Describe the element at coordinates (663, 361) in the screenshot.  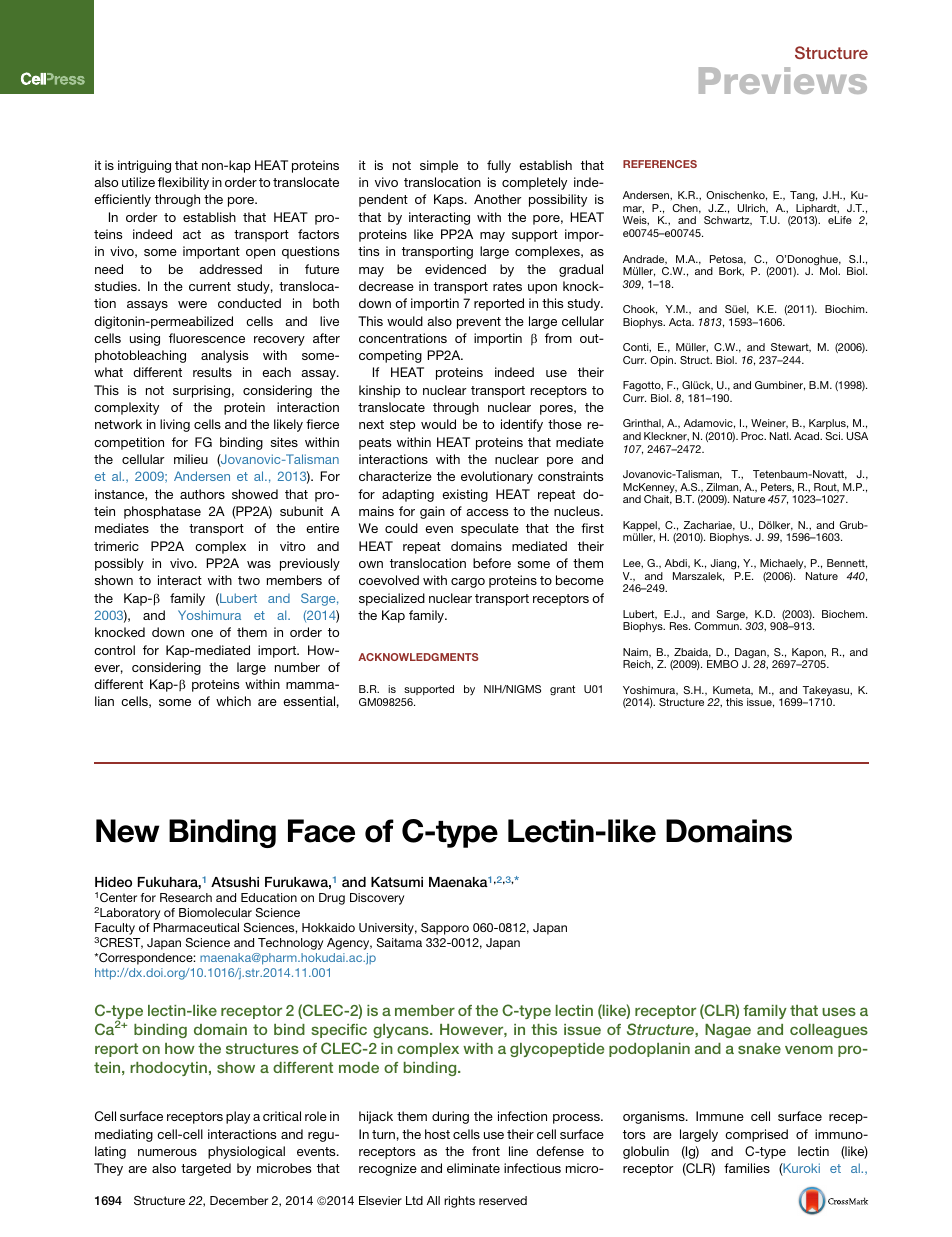
I see `Opin` at that location.
